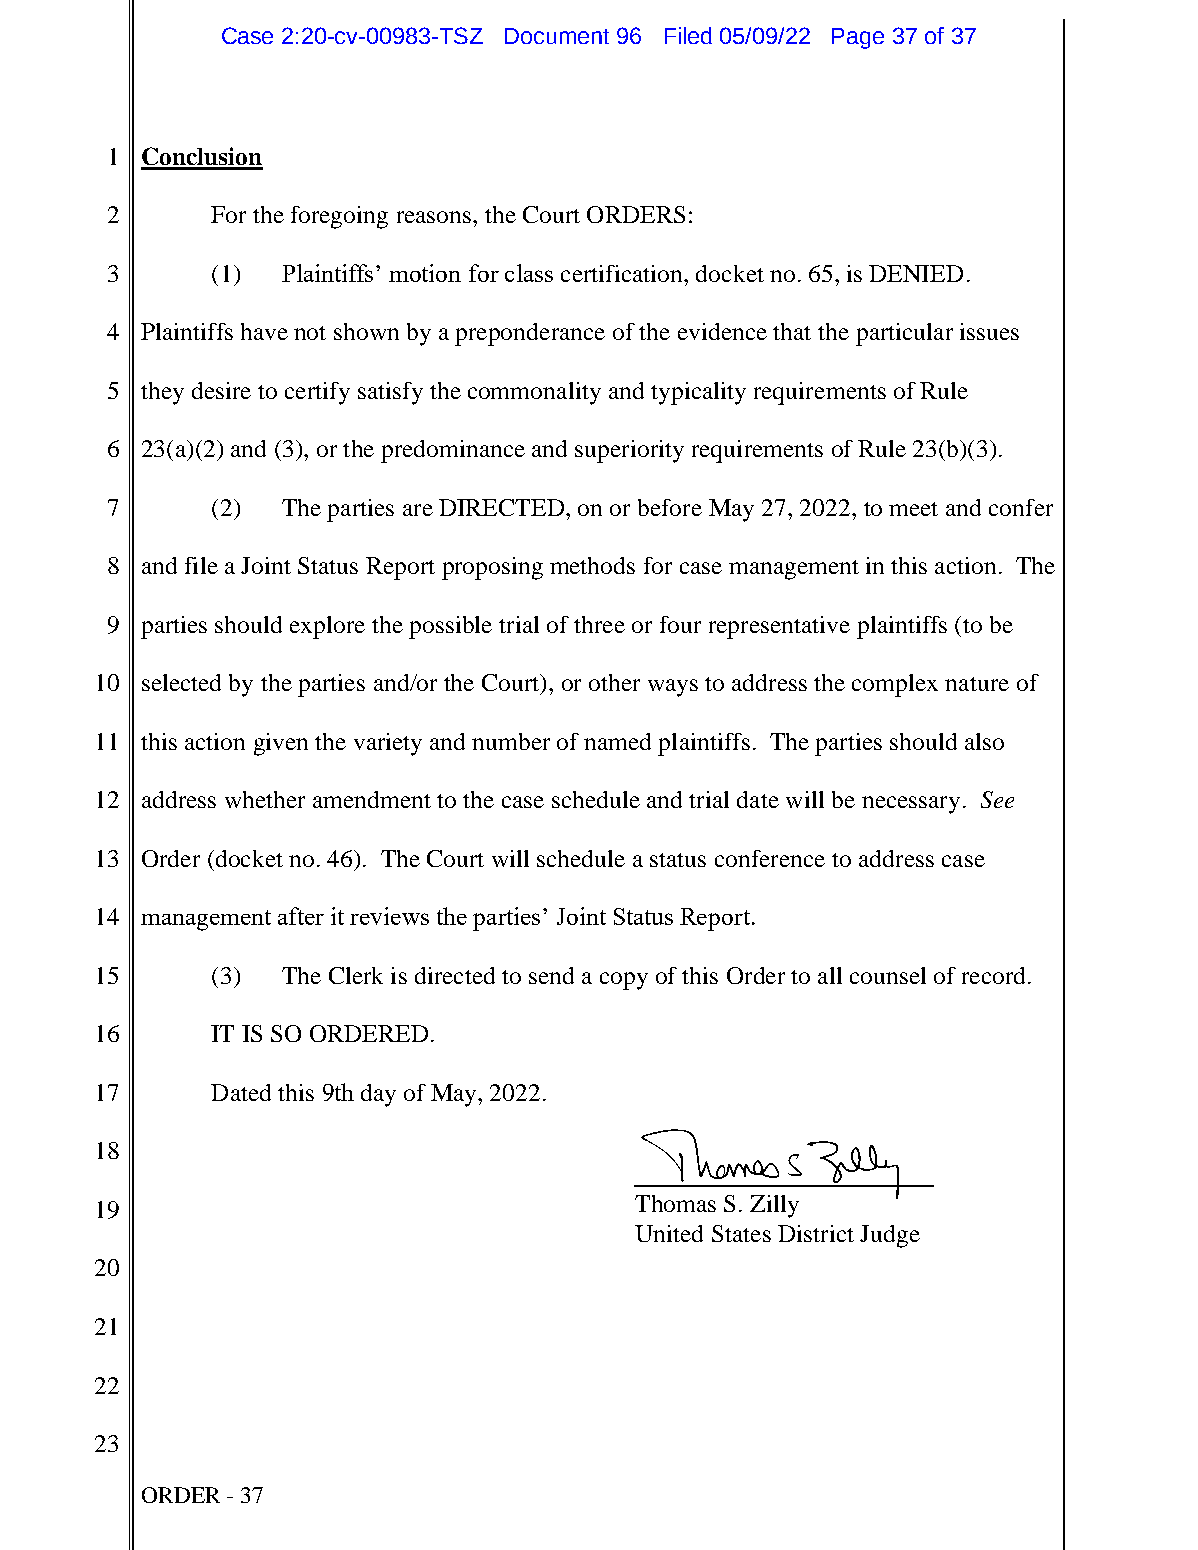 The width and height of the document is (1198, 1550). Describe the element at coordinates (675, 1203) in the document. I see `Thomas` at that location.
